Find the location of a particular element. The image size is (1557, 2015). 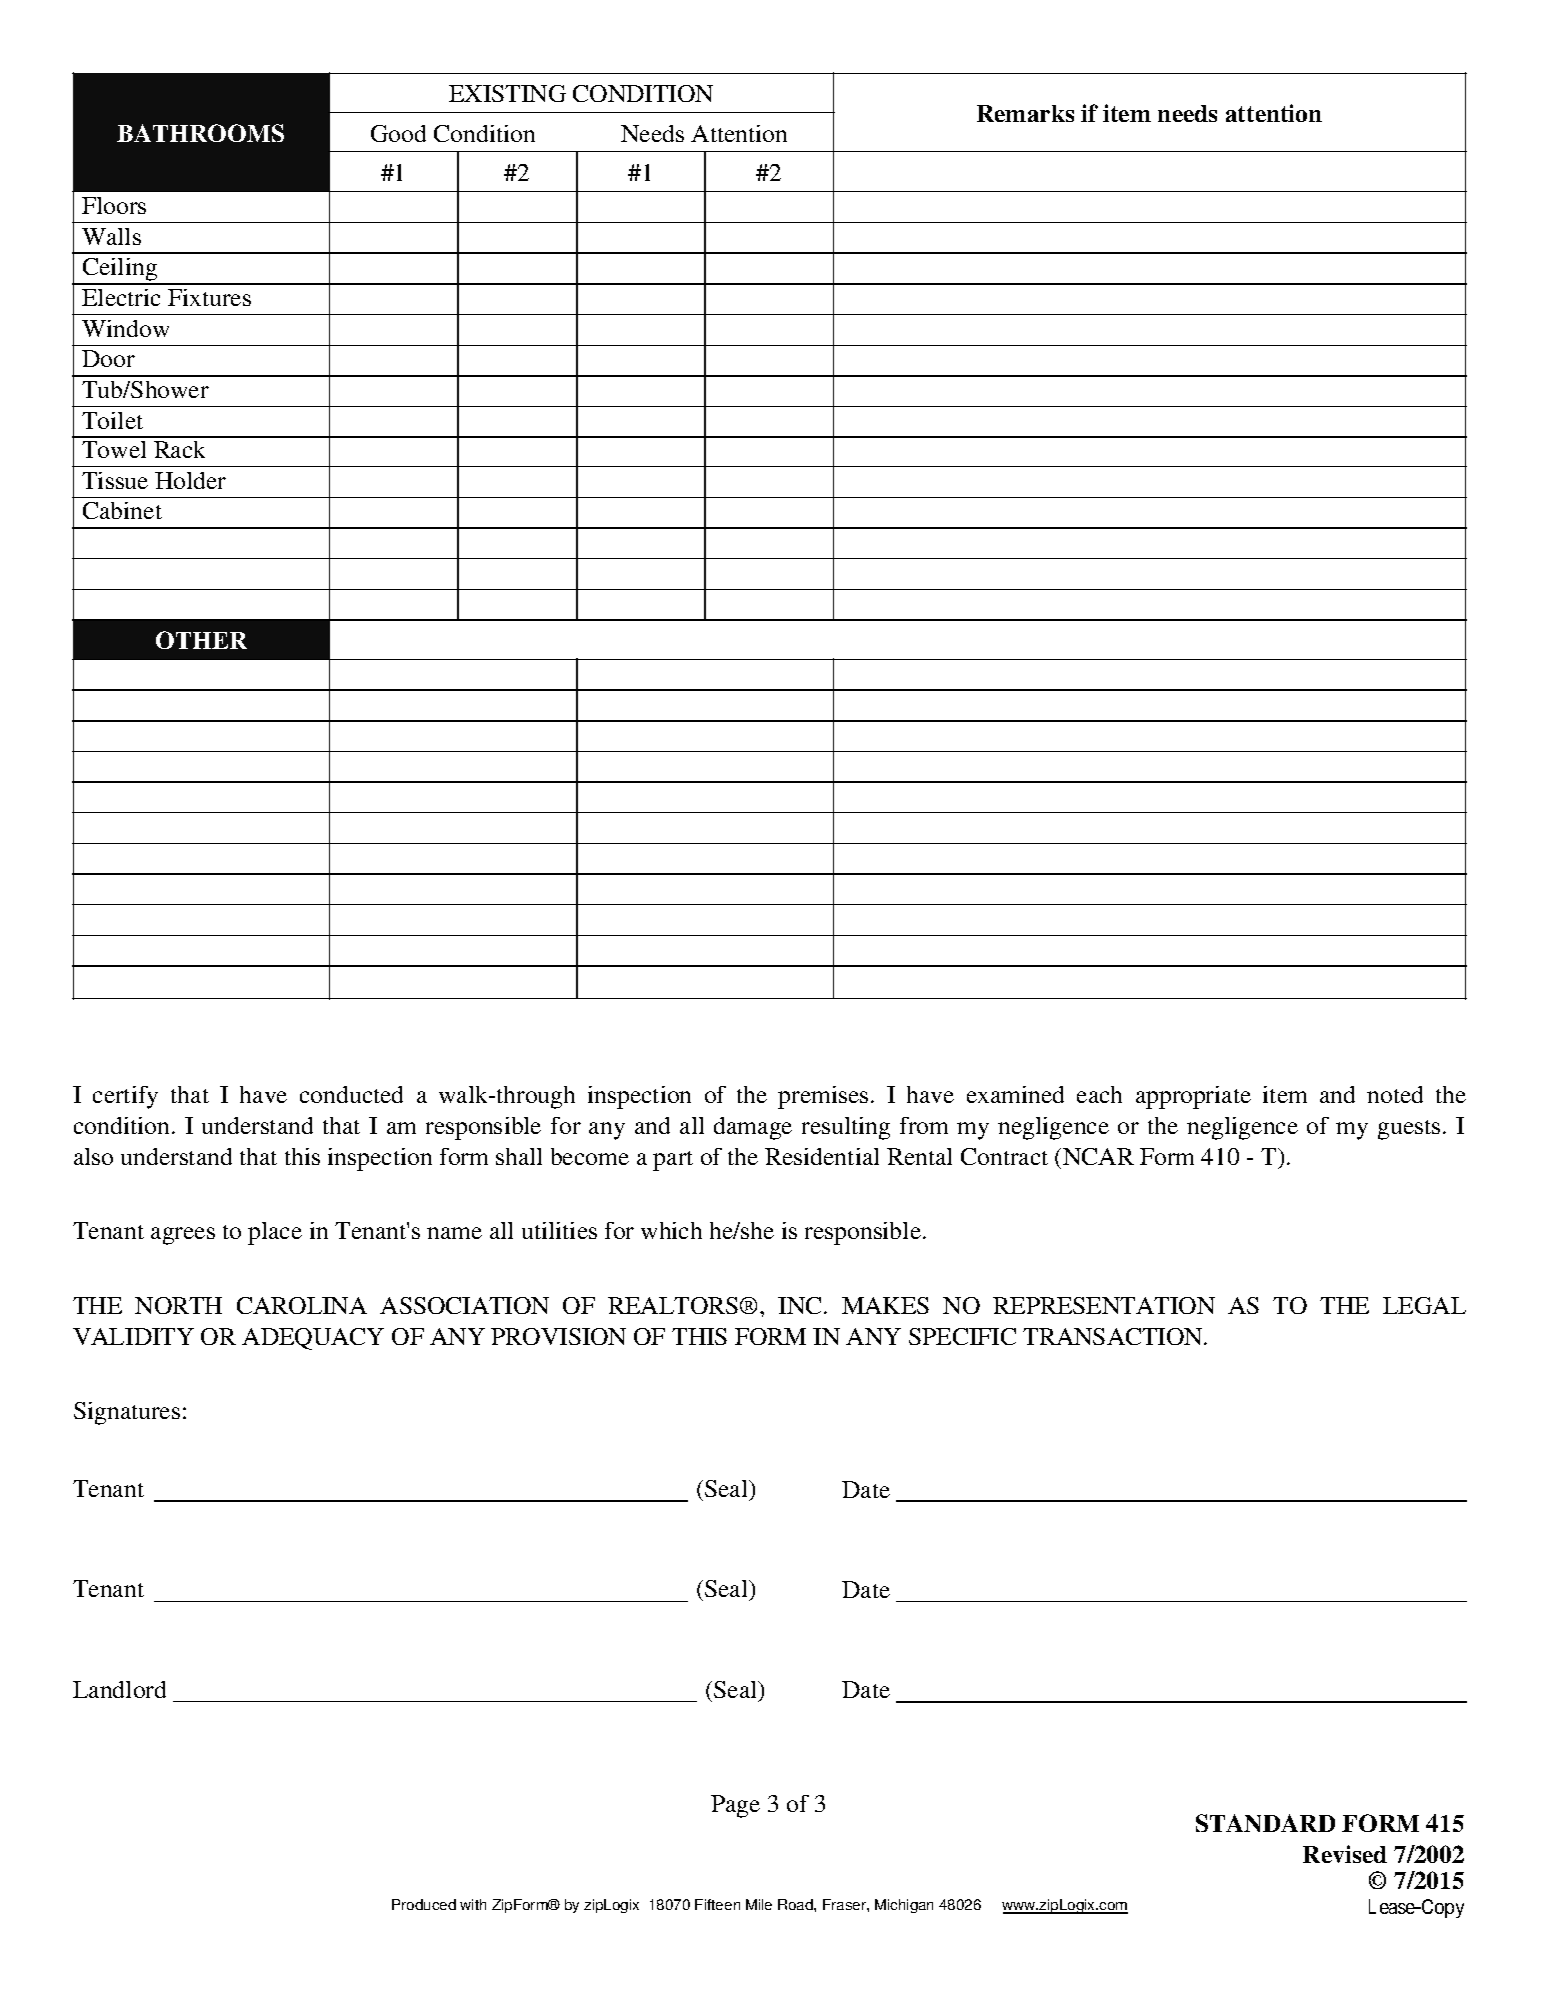

EXISTING is located at coordinates (507, 93).
